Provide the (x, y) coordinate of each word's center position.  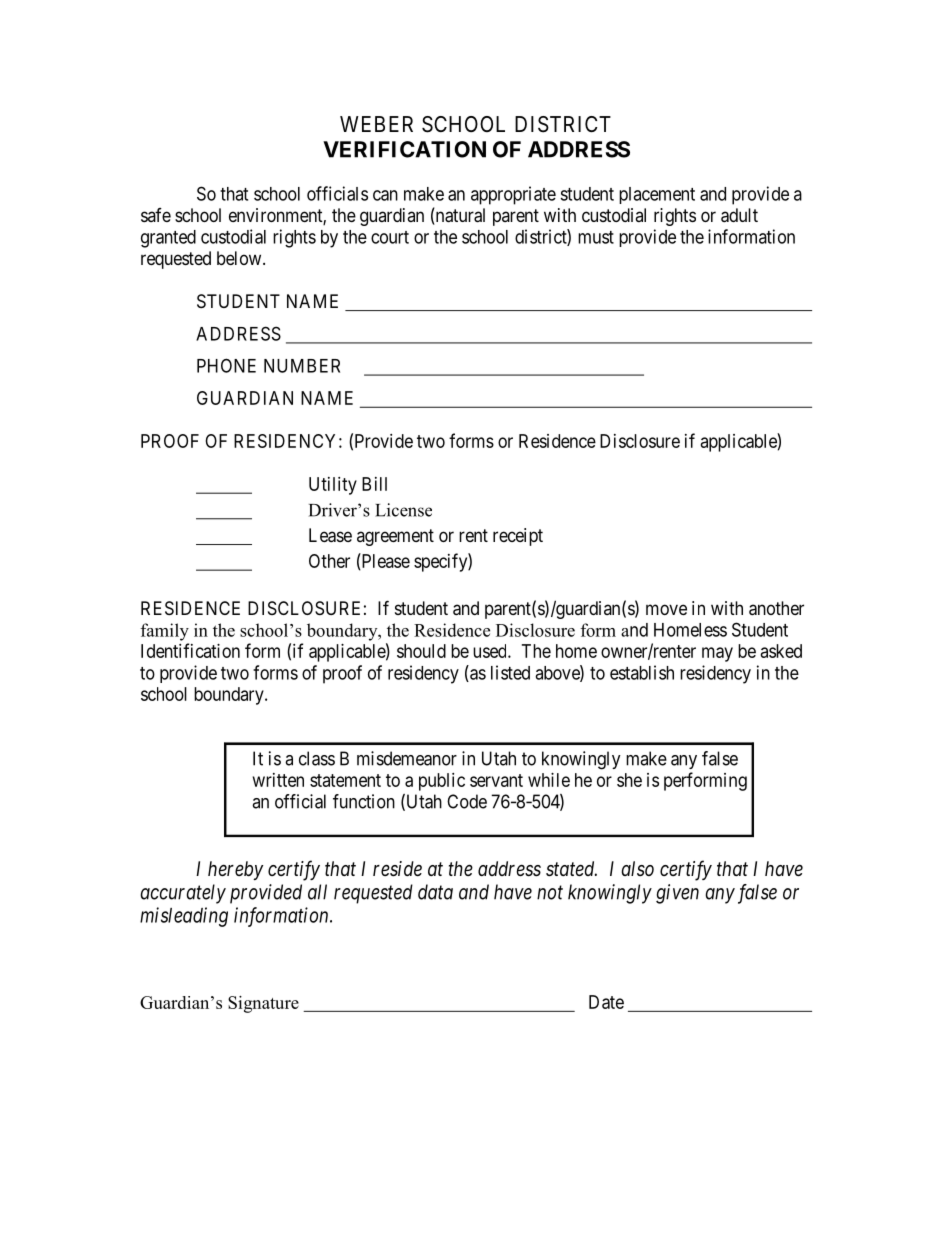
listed (510, 672)
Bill (374, 484)
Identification (190, 650)
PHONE (226, 365)
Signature (263, 1004)
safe (156, 215)
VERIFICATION (404, 149)
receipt (518, 537)
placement (657, 195)
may (717, 654)
